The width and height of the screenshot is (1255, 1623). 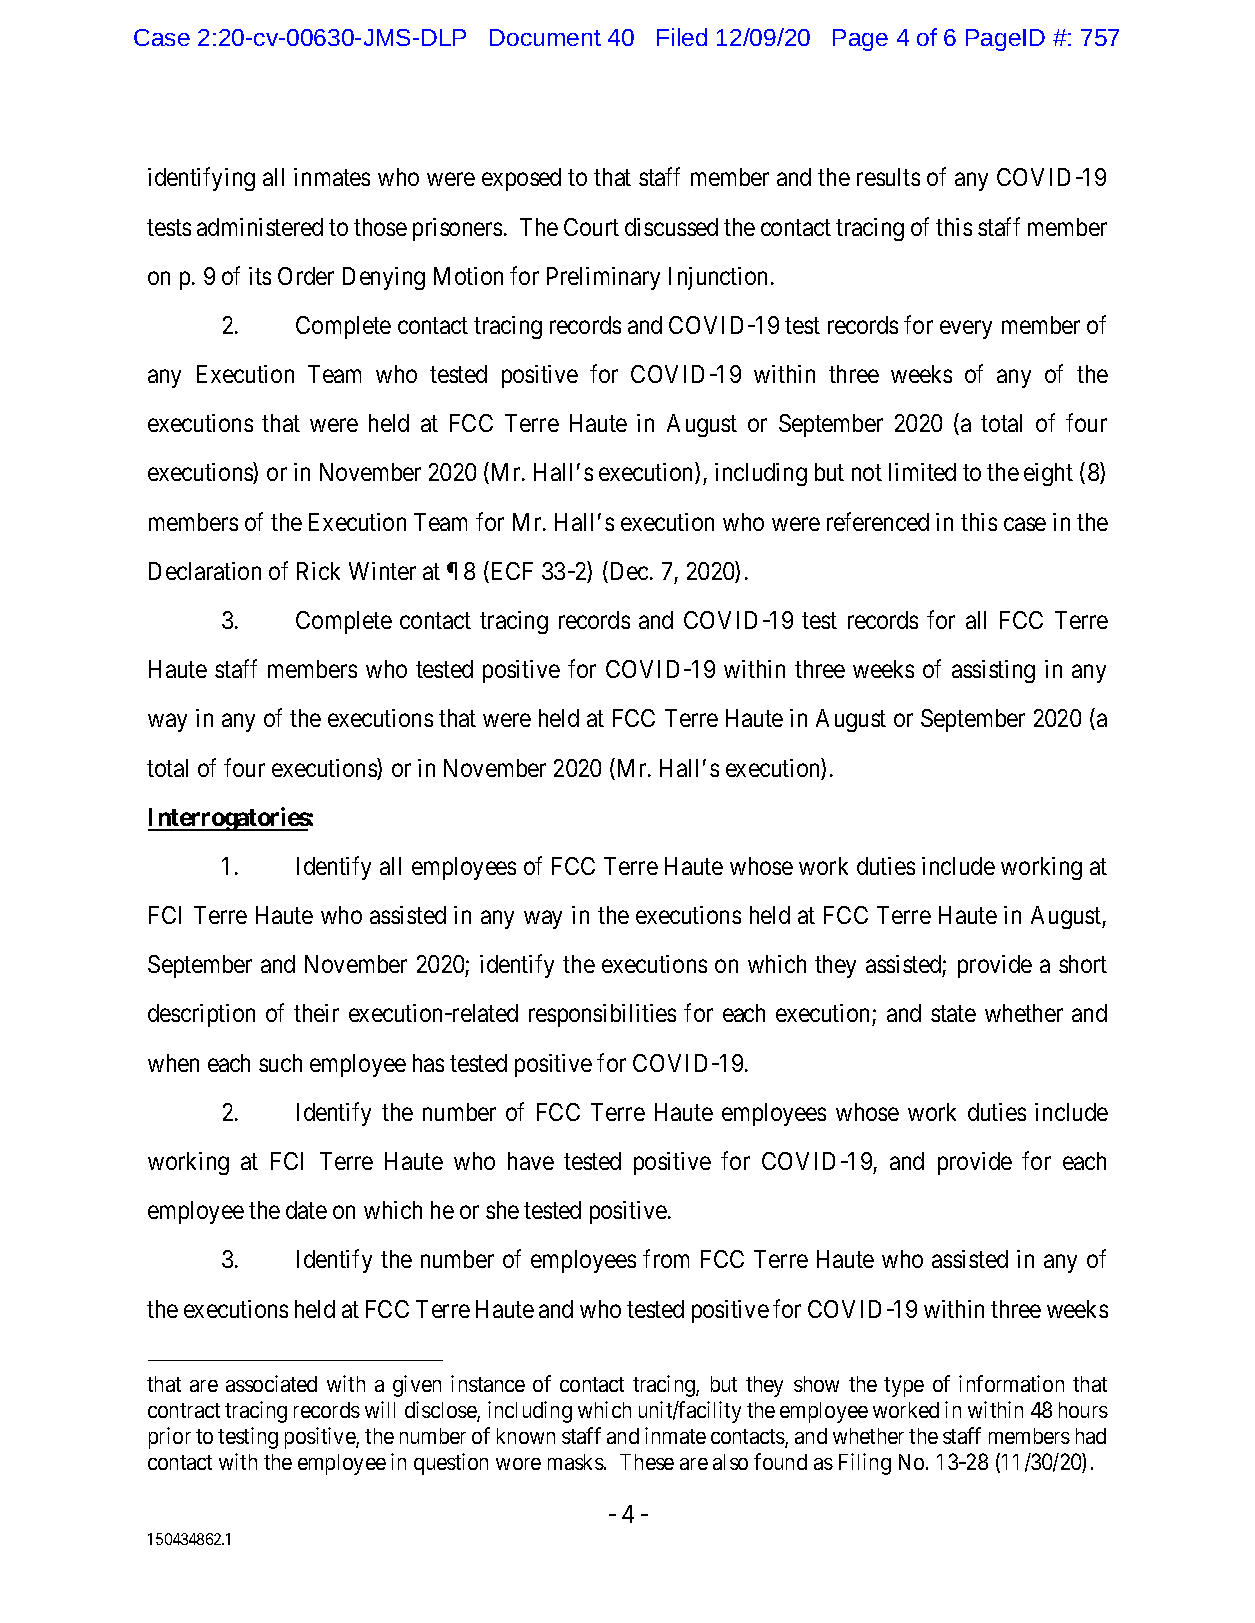 What do you see at coordinates (953, 1014) in the screenshot?
I see `state` at bounding box center [953, 1014].
